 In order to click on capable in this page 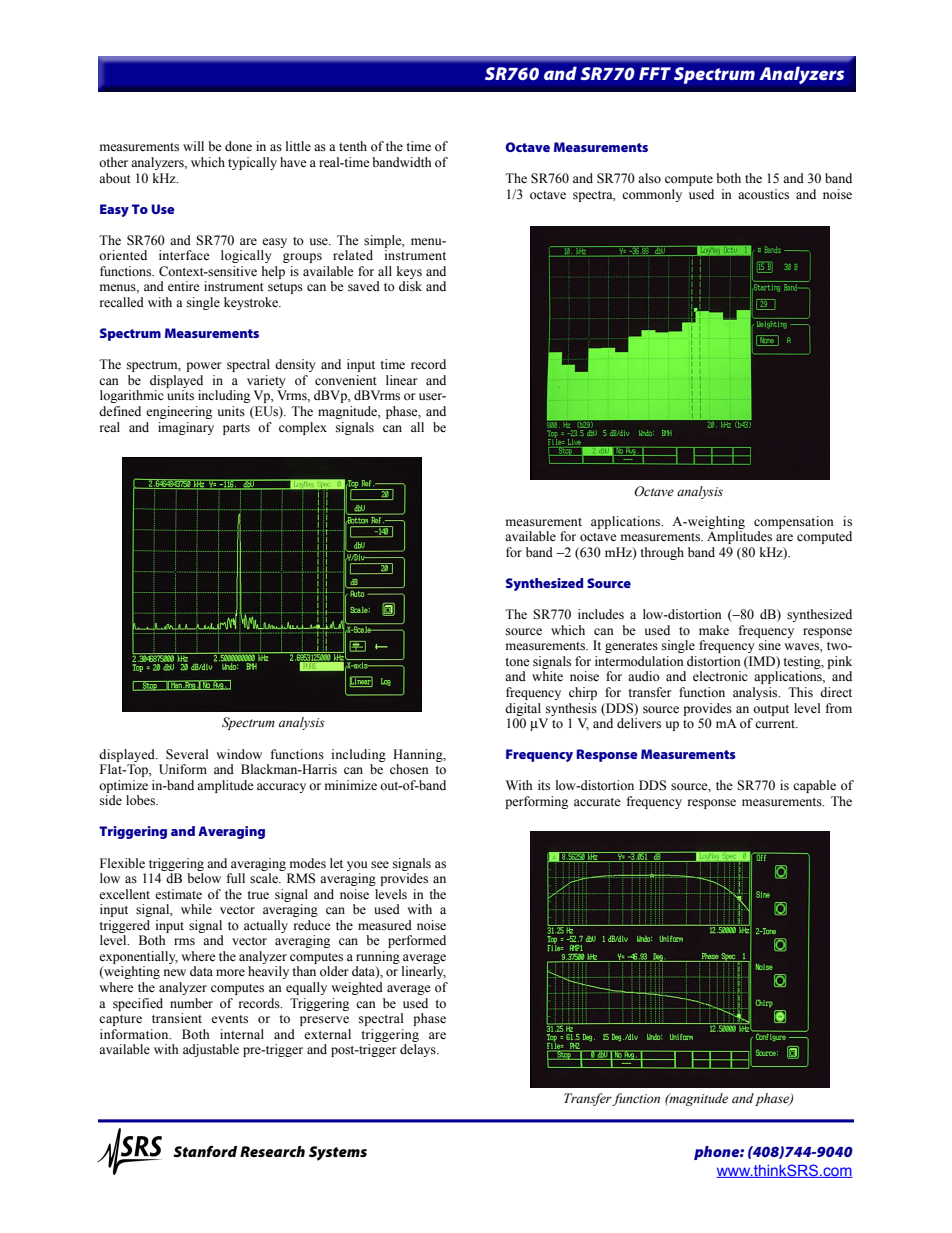, I will do `click(814, 786)`.
